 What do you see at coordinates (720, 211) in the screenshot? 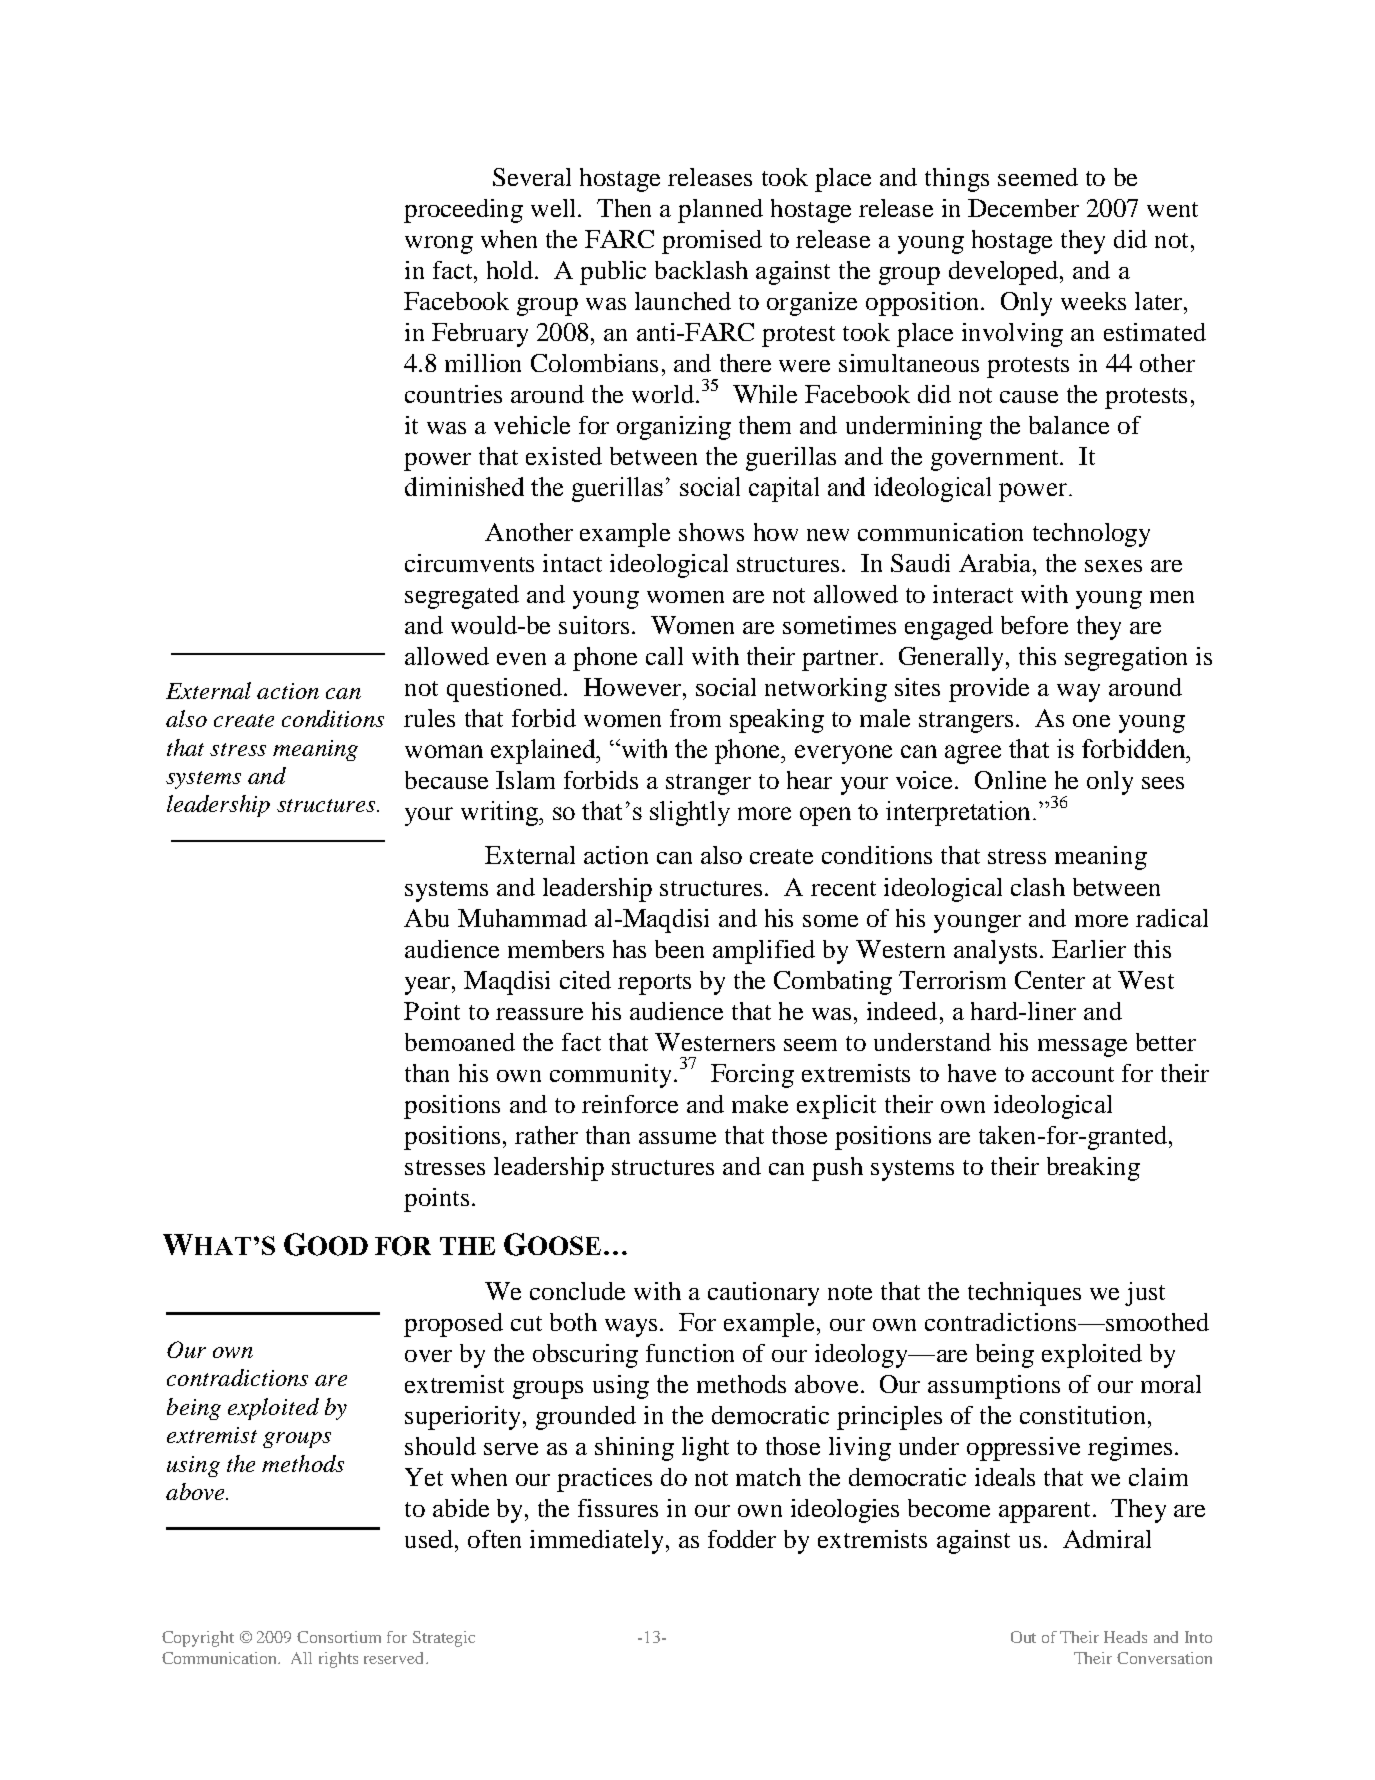
I see `planned` at bounding box center [720, 211].
